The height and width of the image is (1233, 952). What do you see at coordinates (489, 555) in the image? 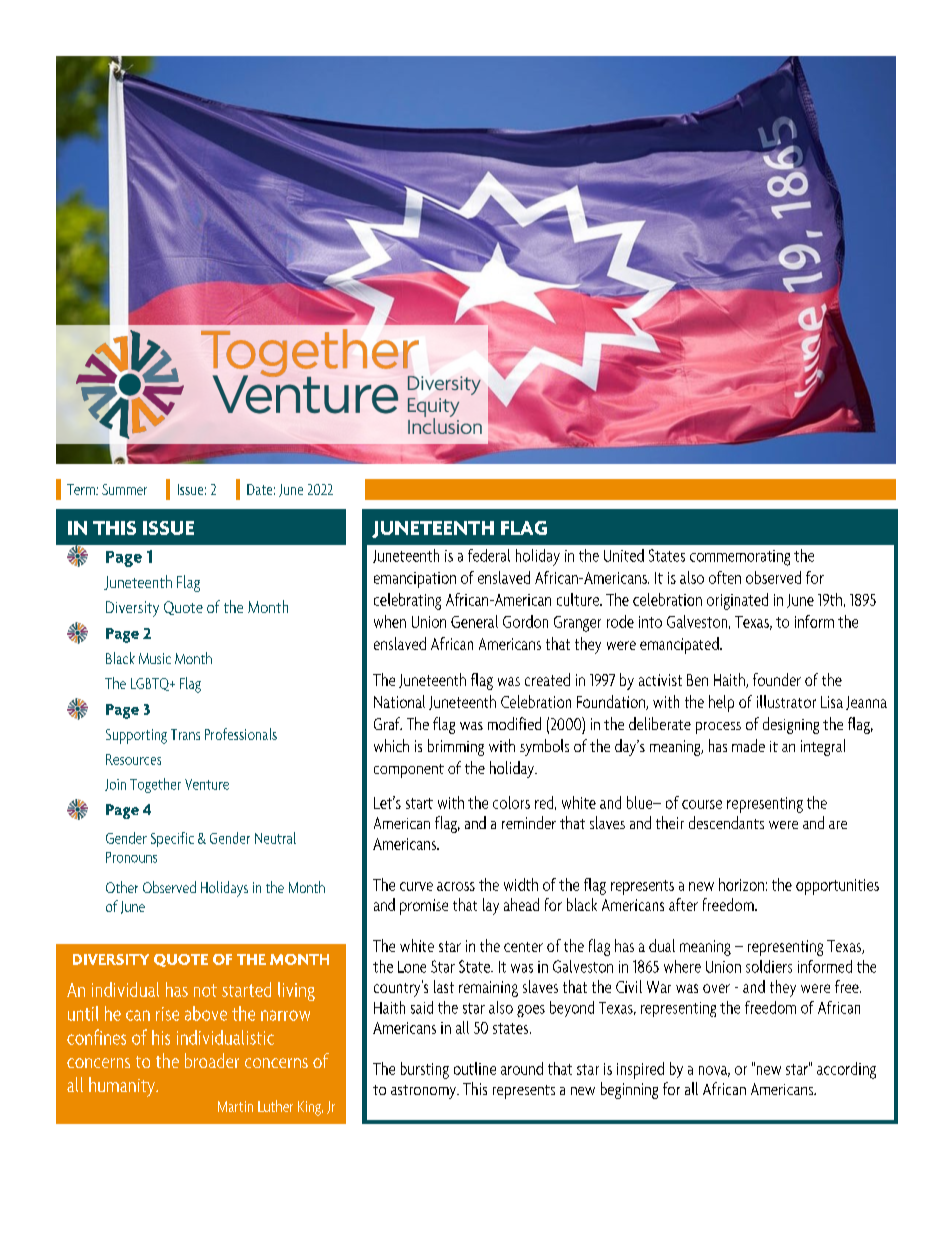
I see `federal` at bounding box center [489, 555].
